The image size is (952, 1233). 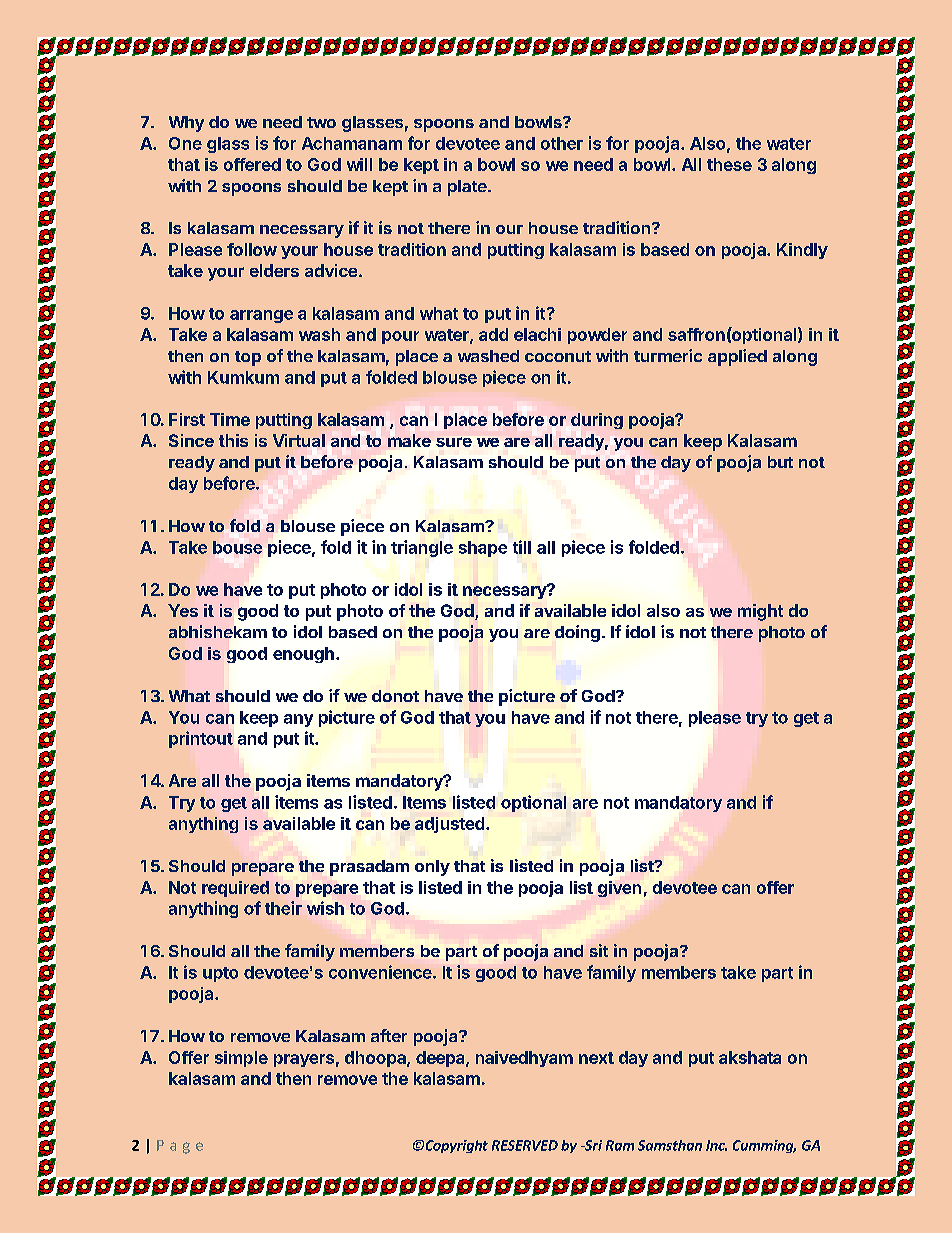 I want to click on plate, so click(x=468, y=188).
